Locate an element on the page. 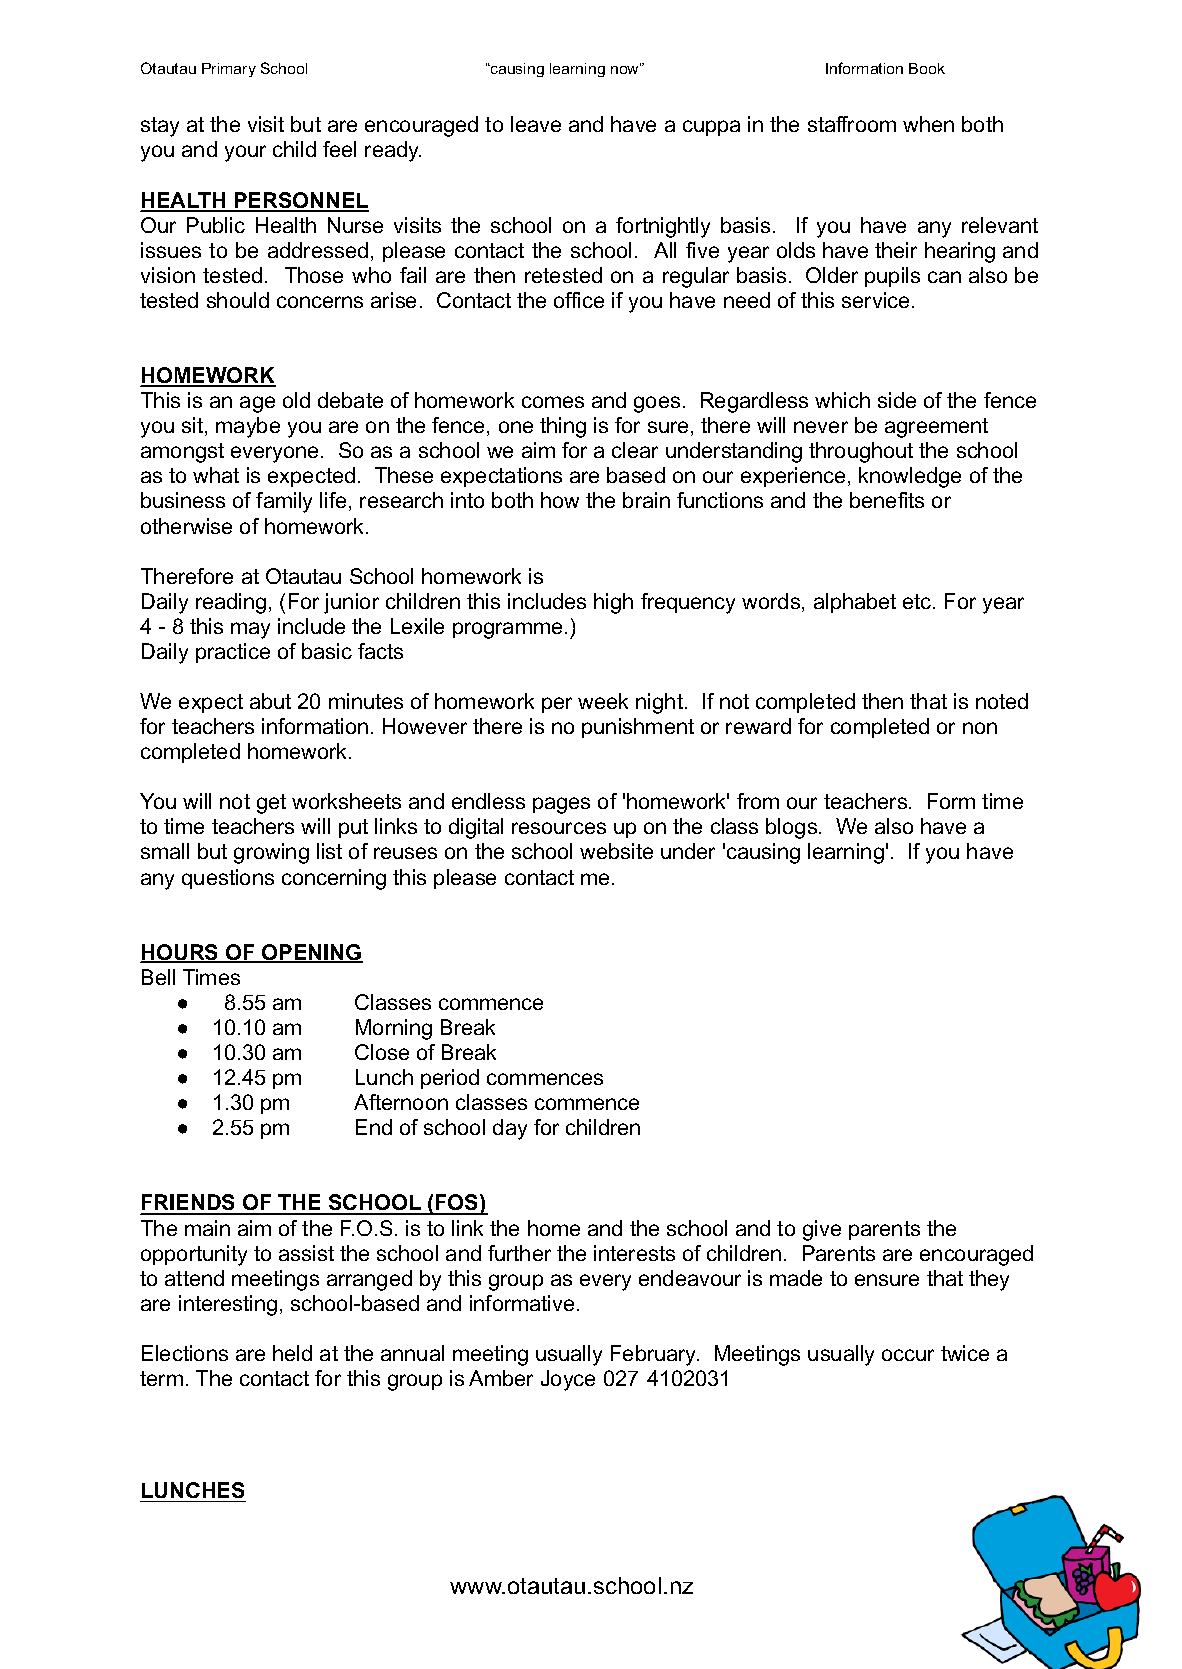 The width and height of the document is (1182, 1669). Joyce is located at coordinates (568, 1380).
